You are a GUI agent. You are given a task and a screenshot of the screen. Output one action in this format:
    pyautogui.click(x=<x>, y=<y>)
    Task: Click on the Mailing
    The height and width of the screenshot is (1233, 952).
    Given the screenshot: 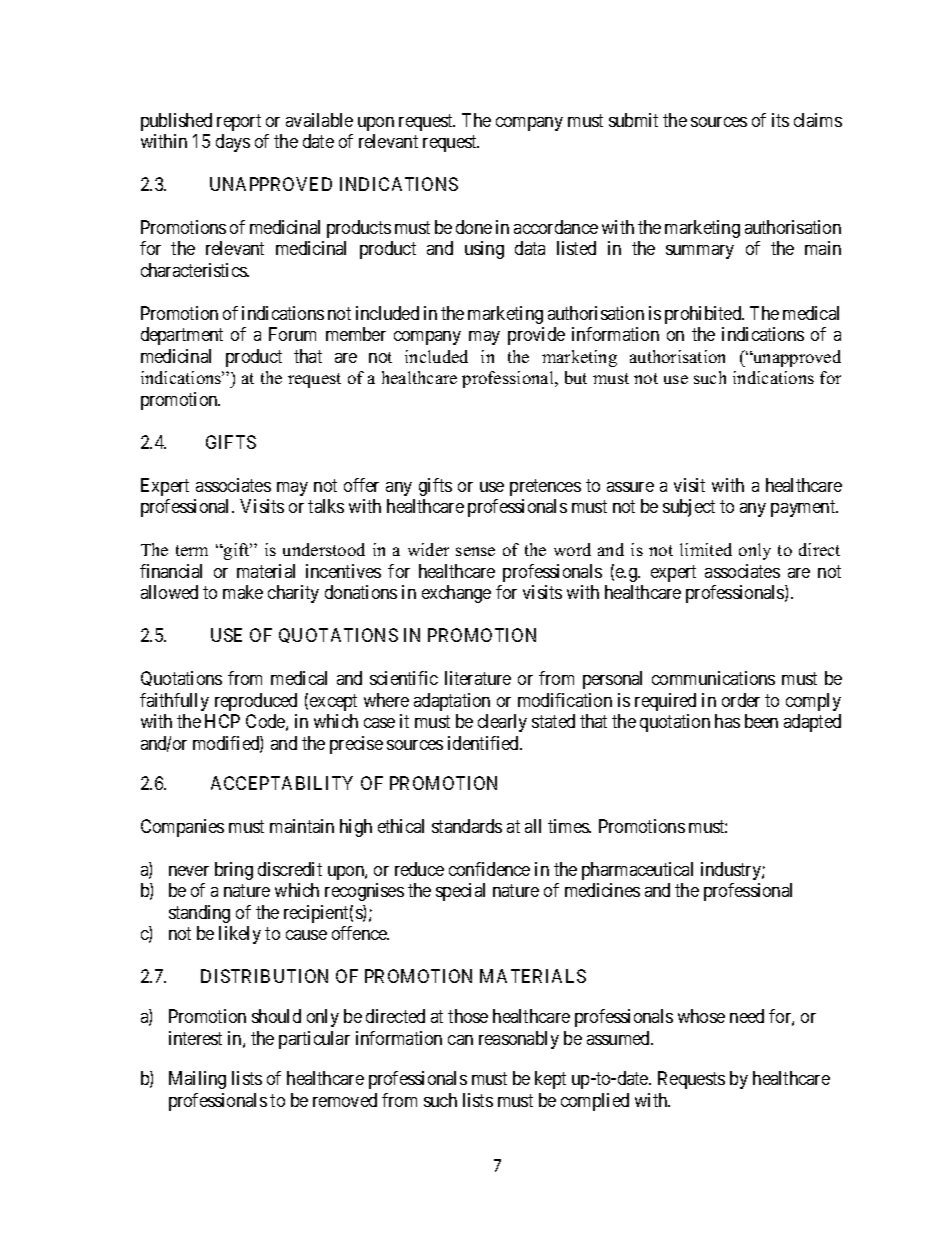 What is the action you would take?
    pyautogui.click(x=197, y=1080)
